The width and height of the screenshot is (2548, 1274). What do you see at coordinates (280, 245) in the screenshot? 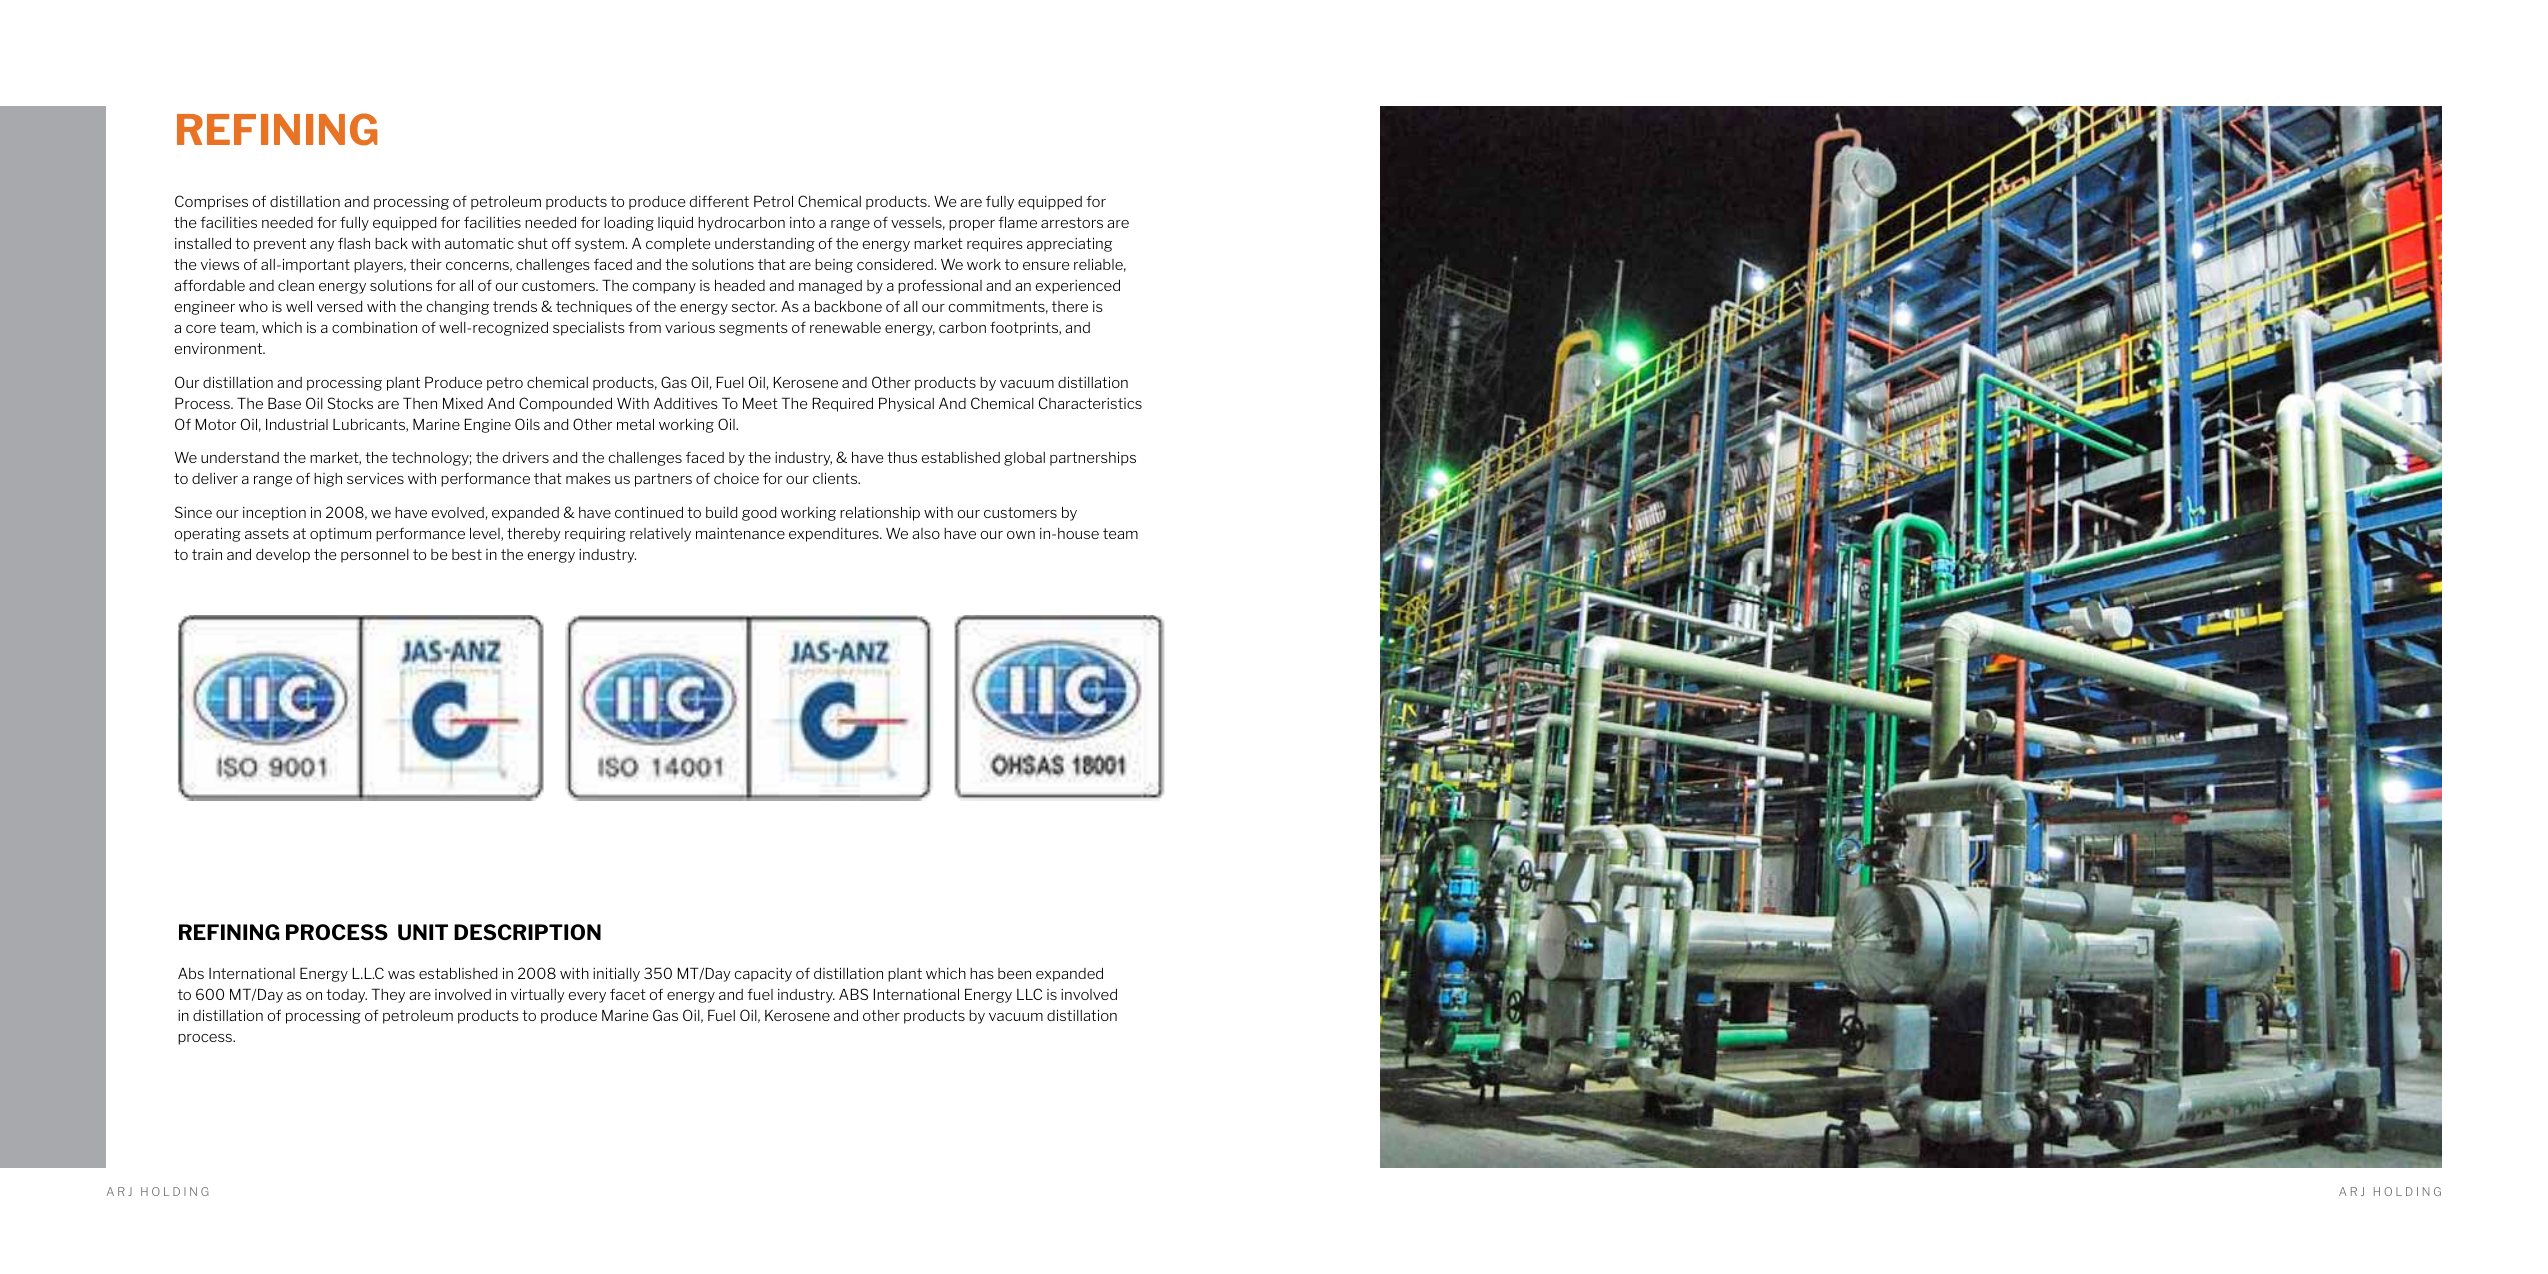
I see `prevent` at bounding box center [280, 245].
